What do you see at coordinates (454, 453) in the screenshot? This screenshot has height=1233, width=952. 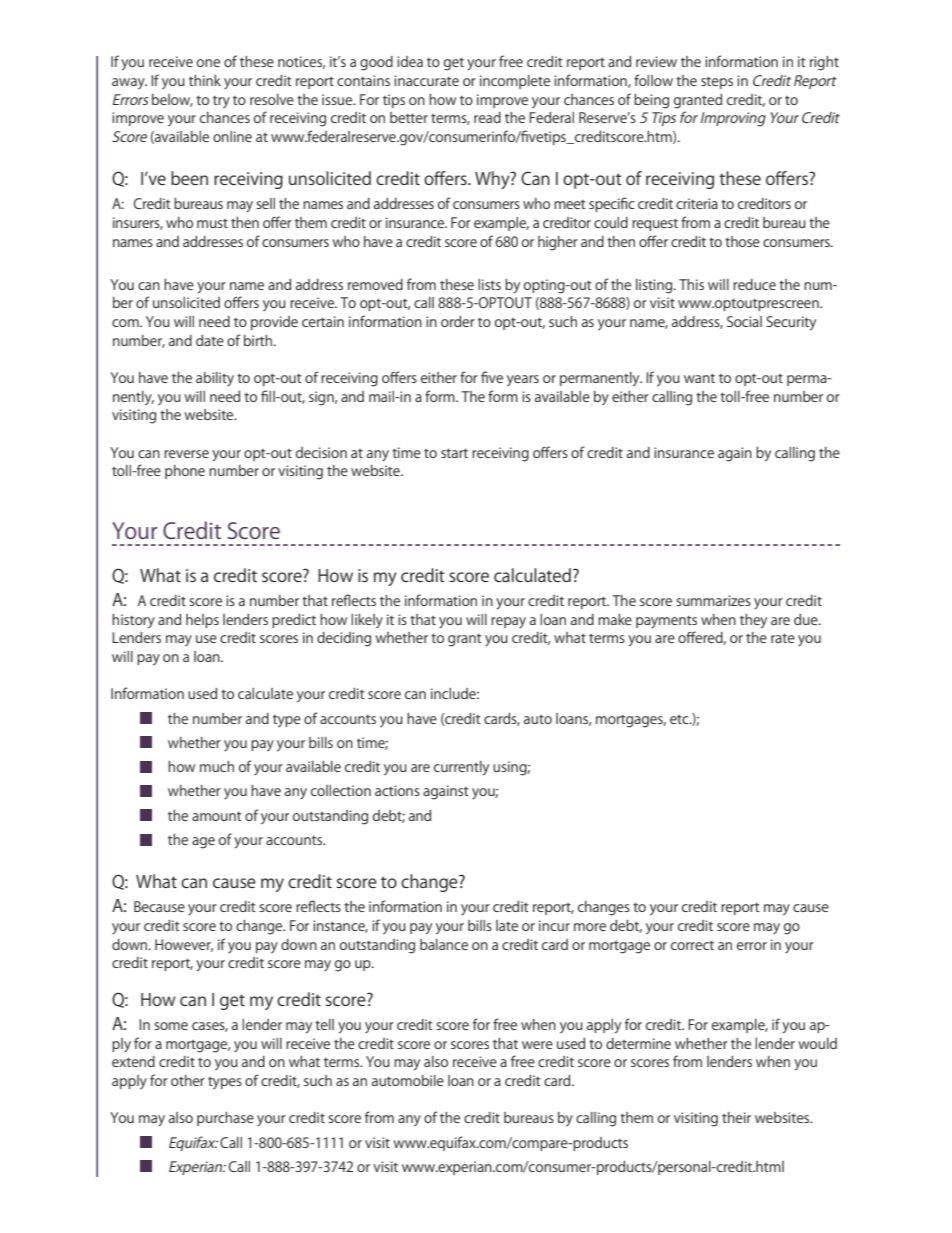 I see `start` at bounding box center [454, 453].
